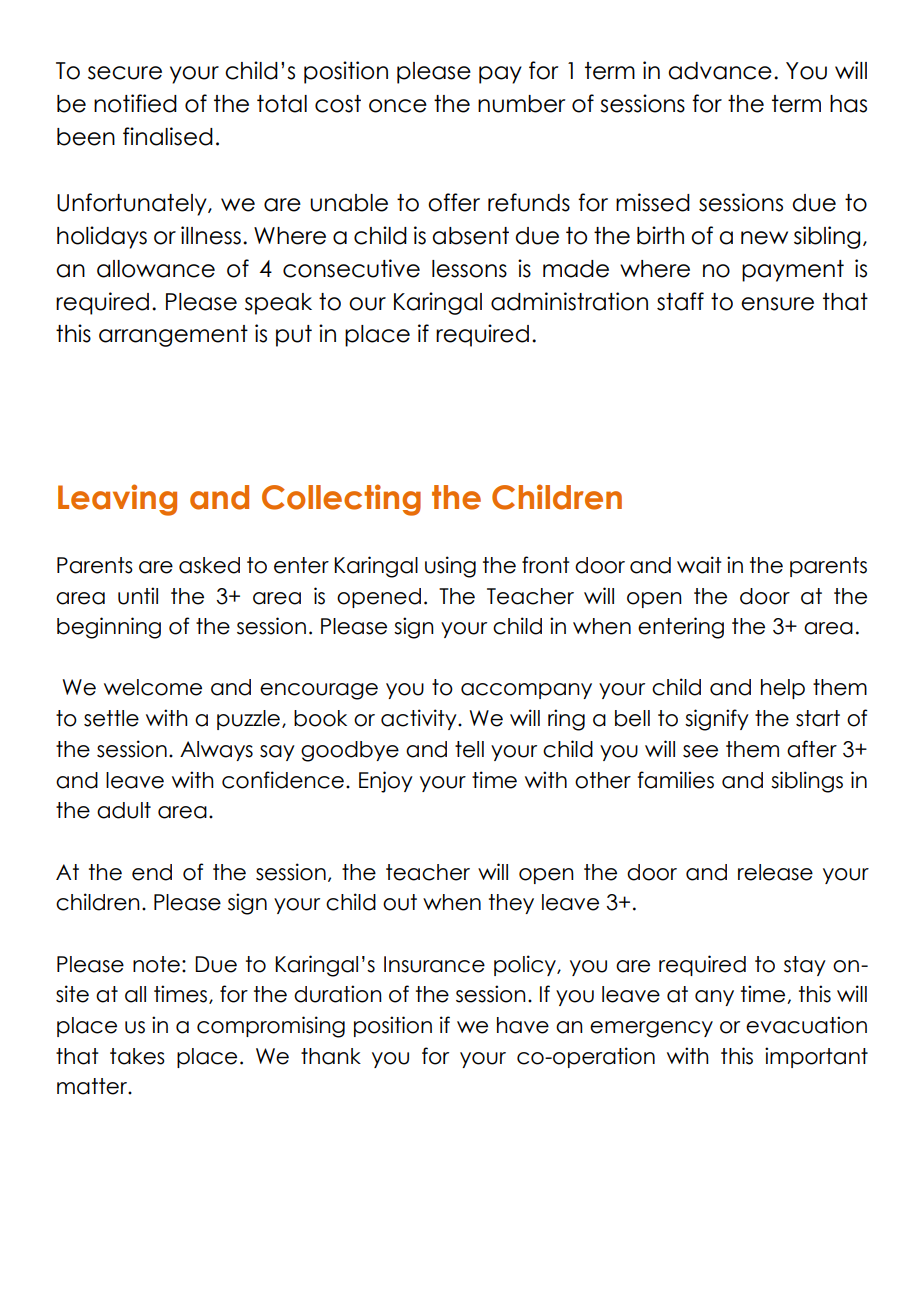 The image size is (924, 1308). I want to click on help, so click(783, 689).
